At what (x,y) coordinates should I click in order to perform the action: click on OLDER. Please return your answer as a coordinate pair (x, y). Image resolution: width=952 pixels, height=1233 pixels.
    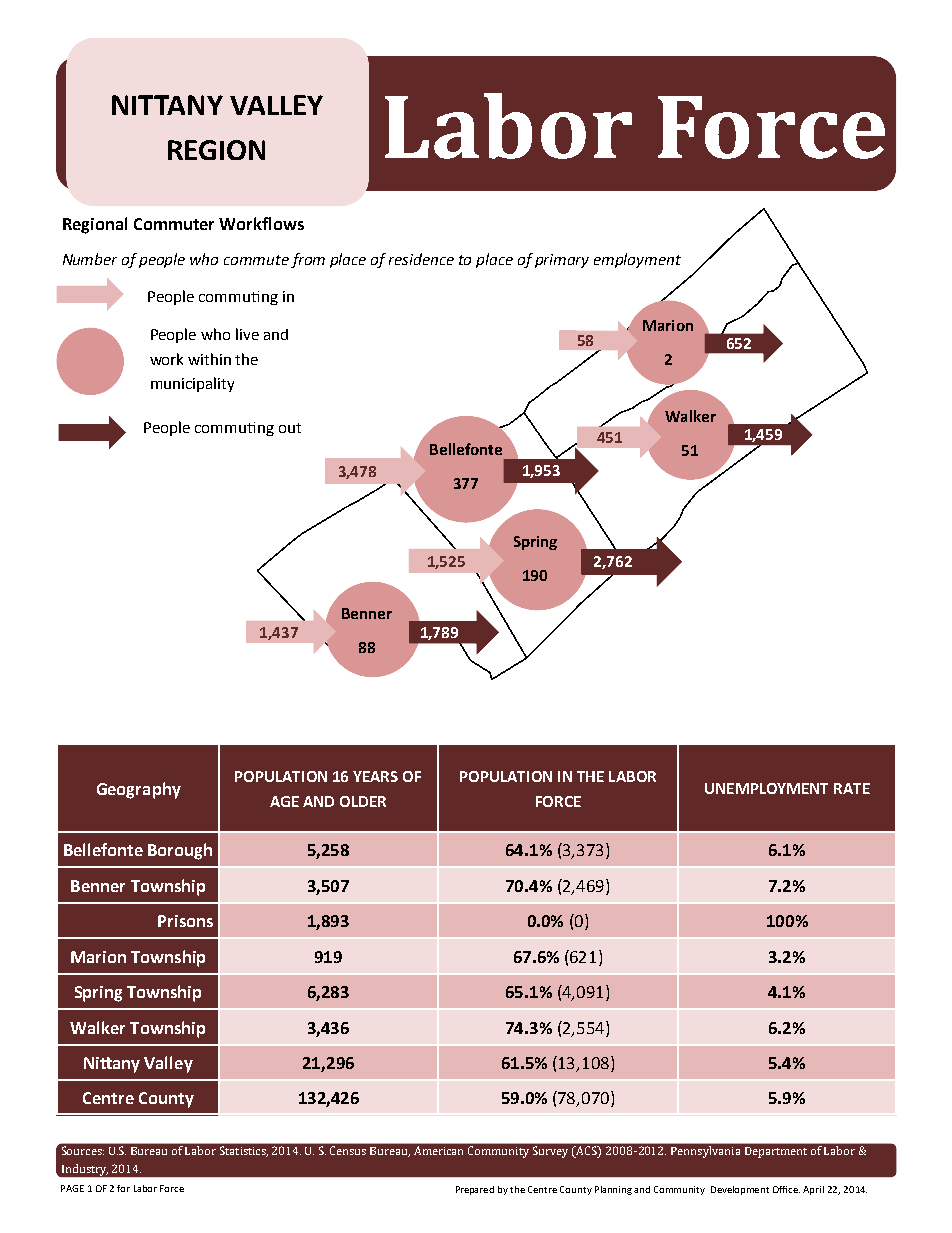
    Looking at the image, I should click on (363, 801).
